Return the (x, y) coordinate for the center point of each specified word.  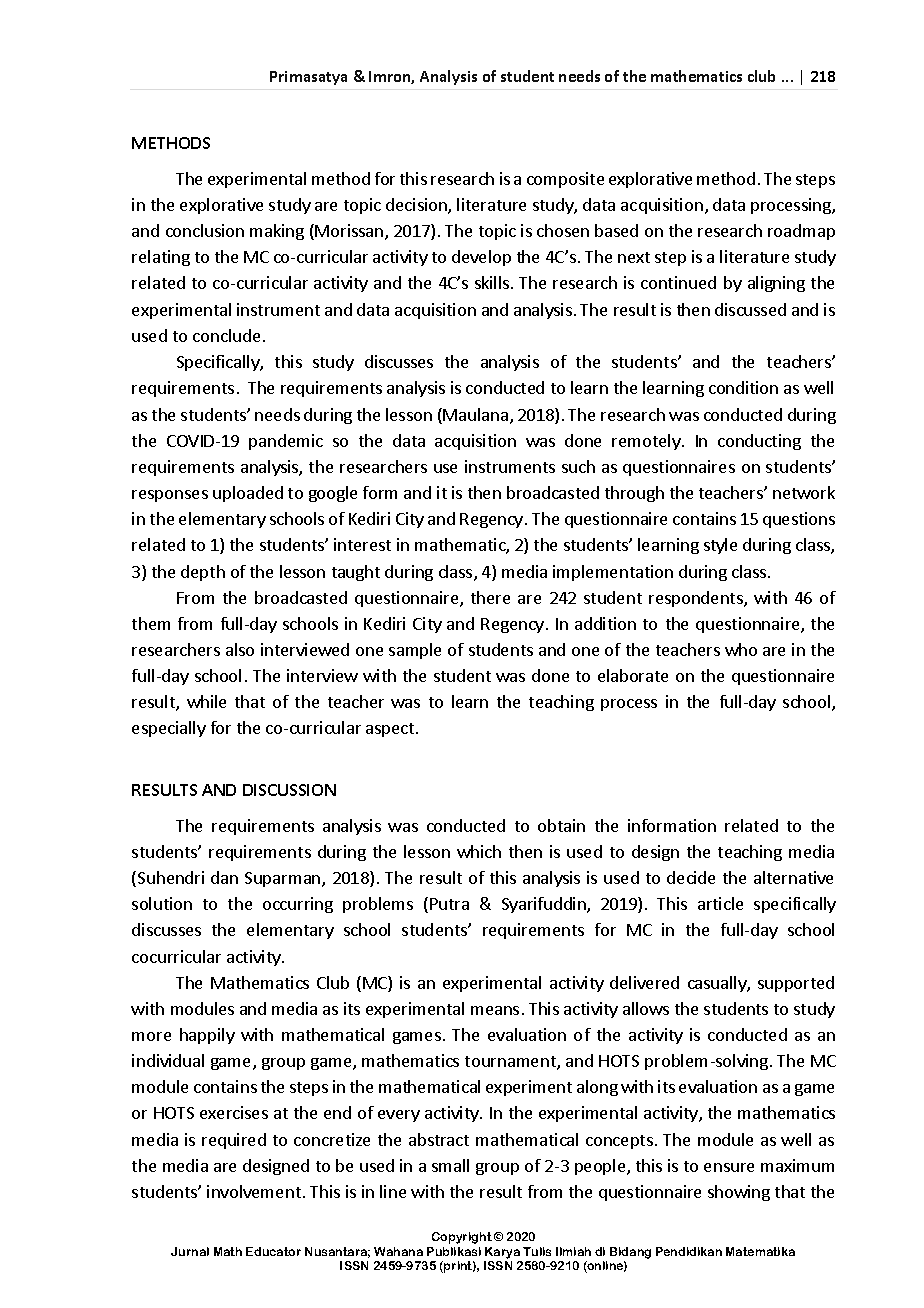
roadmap (801, 232)
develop (481, 258)
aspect (391, 730)
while (206, 701)
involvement (254, 1191)
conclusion (205, 230)
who (741, 649)
